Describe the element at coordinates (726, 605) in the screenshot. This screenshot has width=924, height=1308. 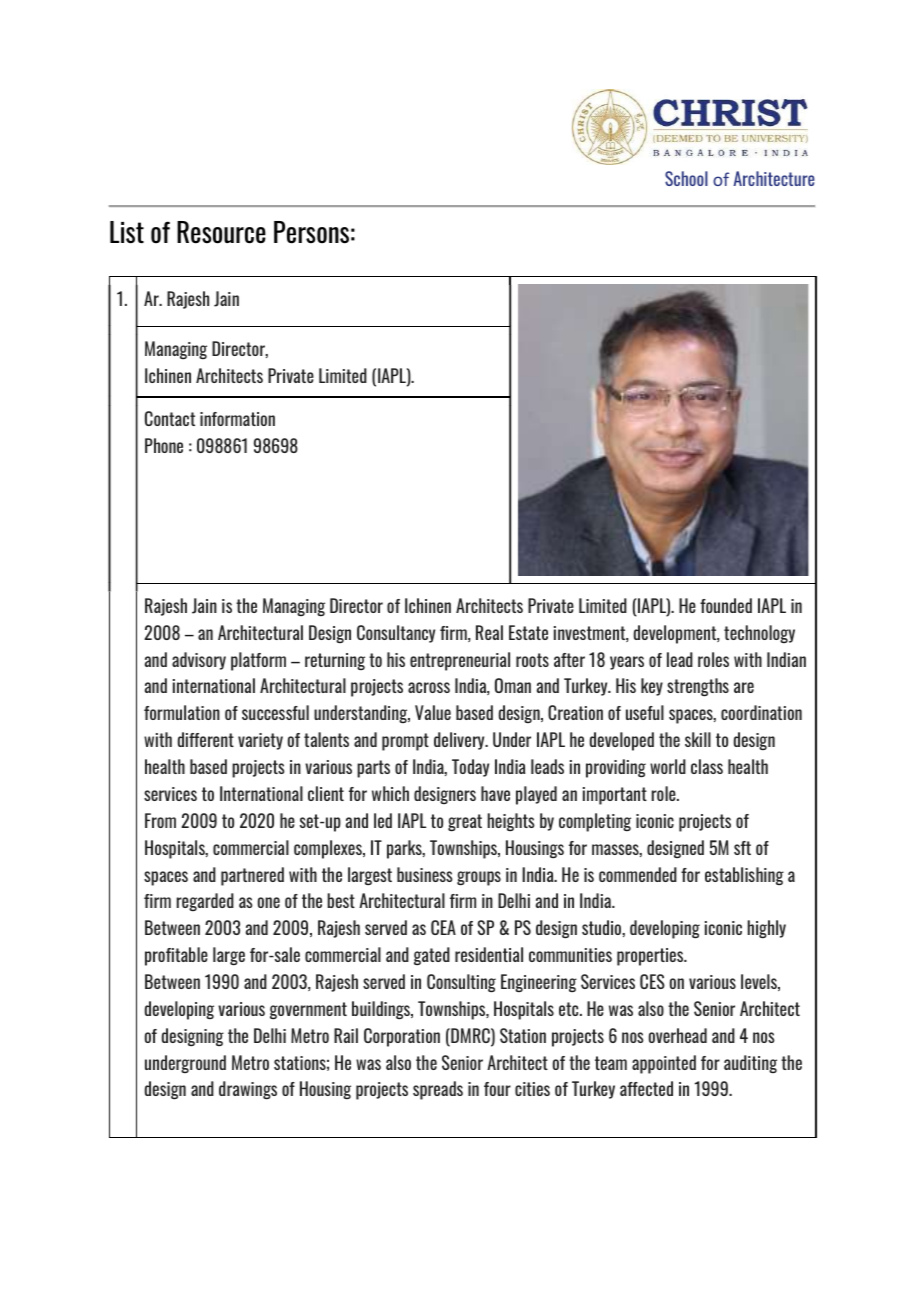
I see `founded` at that location.
